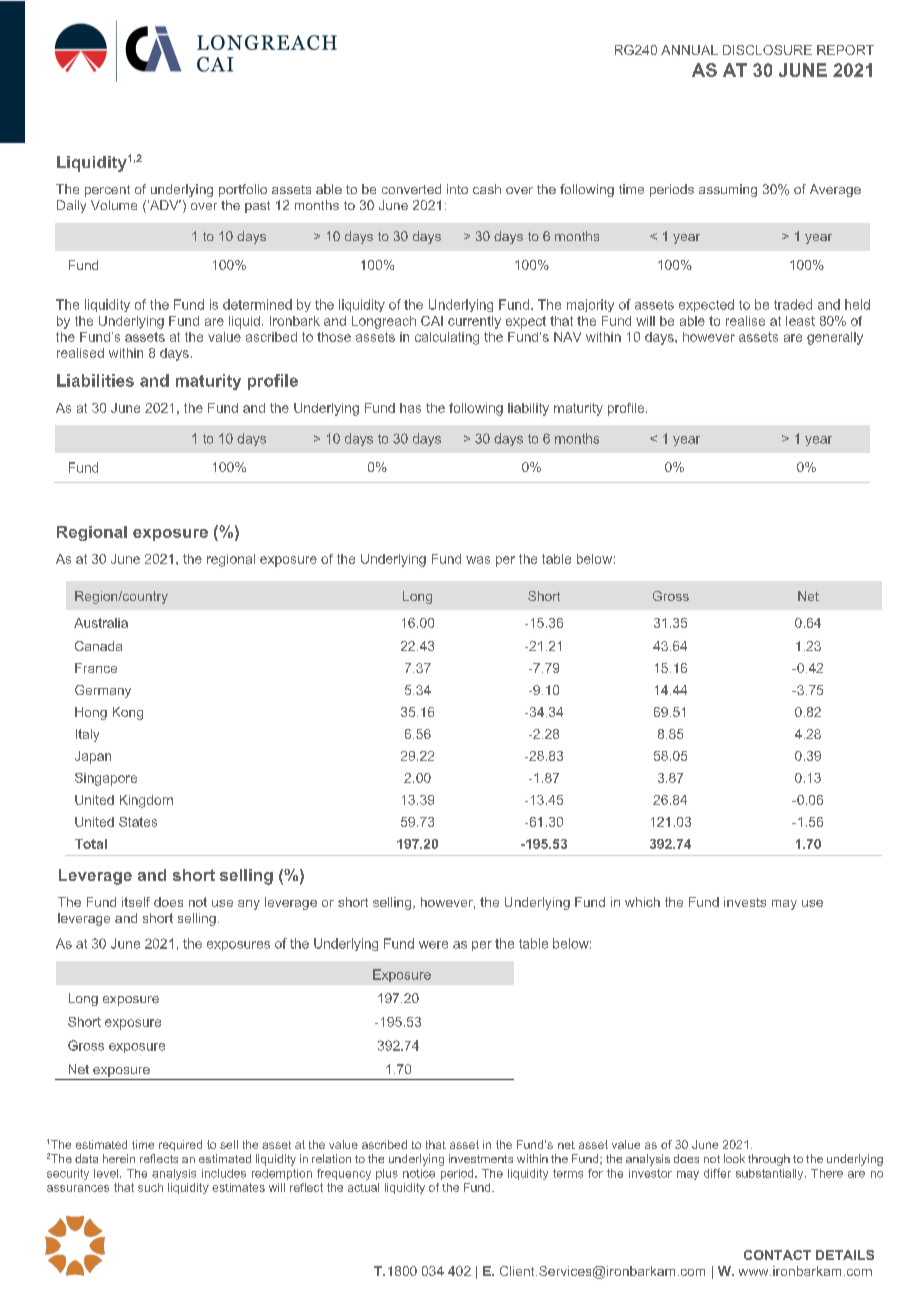 The image size is (924, 1308). What do you see at coordinates (478, 560) in the image?
I see `was` at bounding box center [478, 560].
